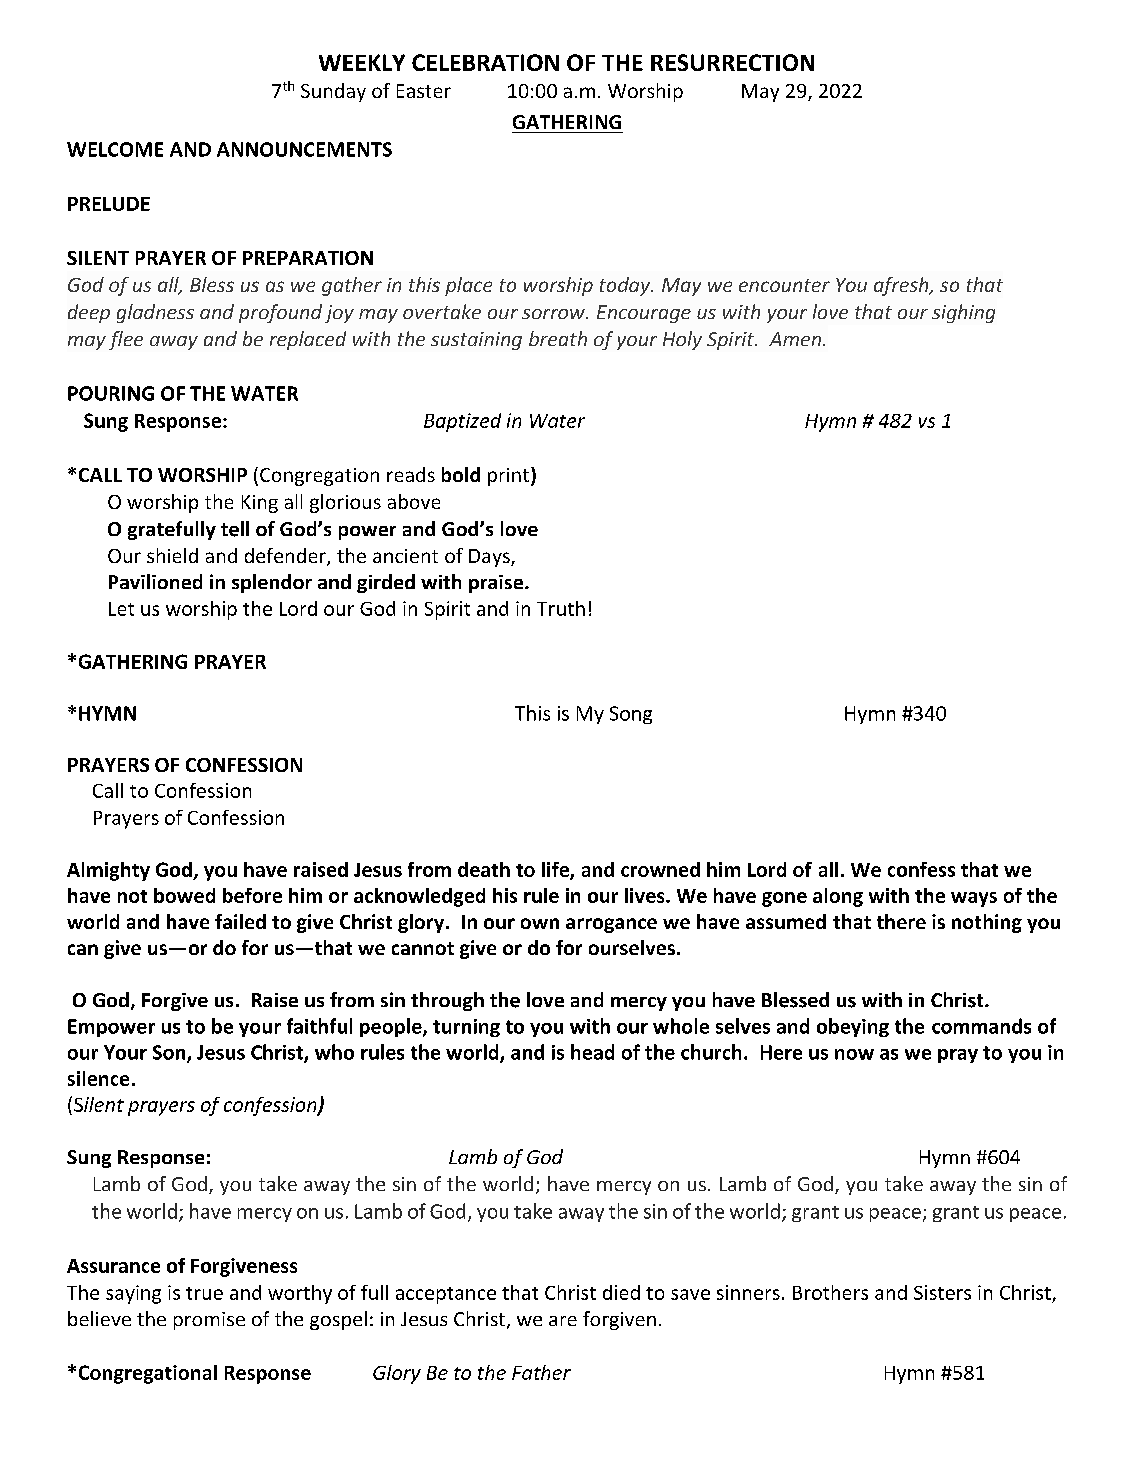 This screenshot has height=1467, width=1134. Describe the element at coordinates (563, 1321) in the screenshot. I see `are` at that location.
